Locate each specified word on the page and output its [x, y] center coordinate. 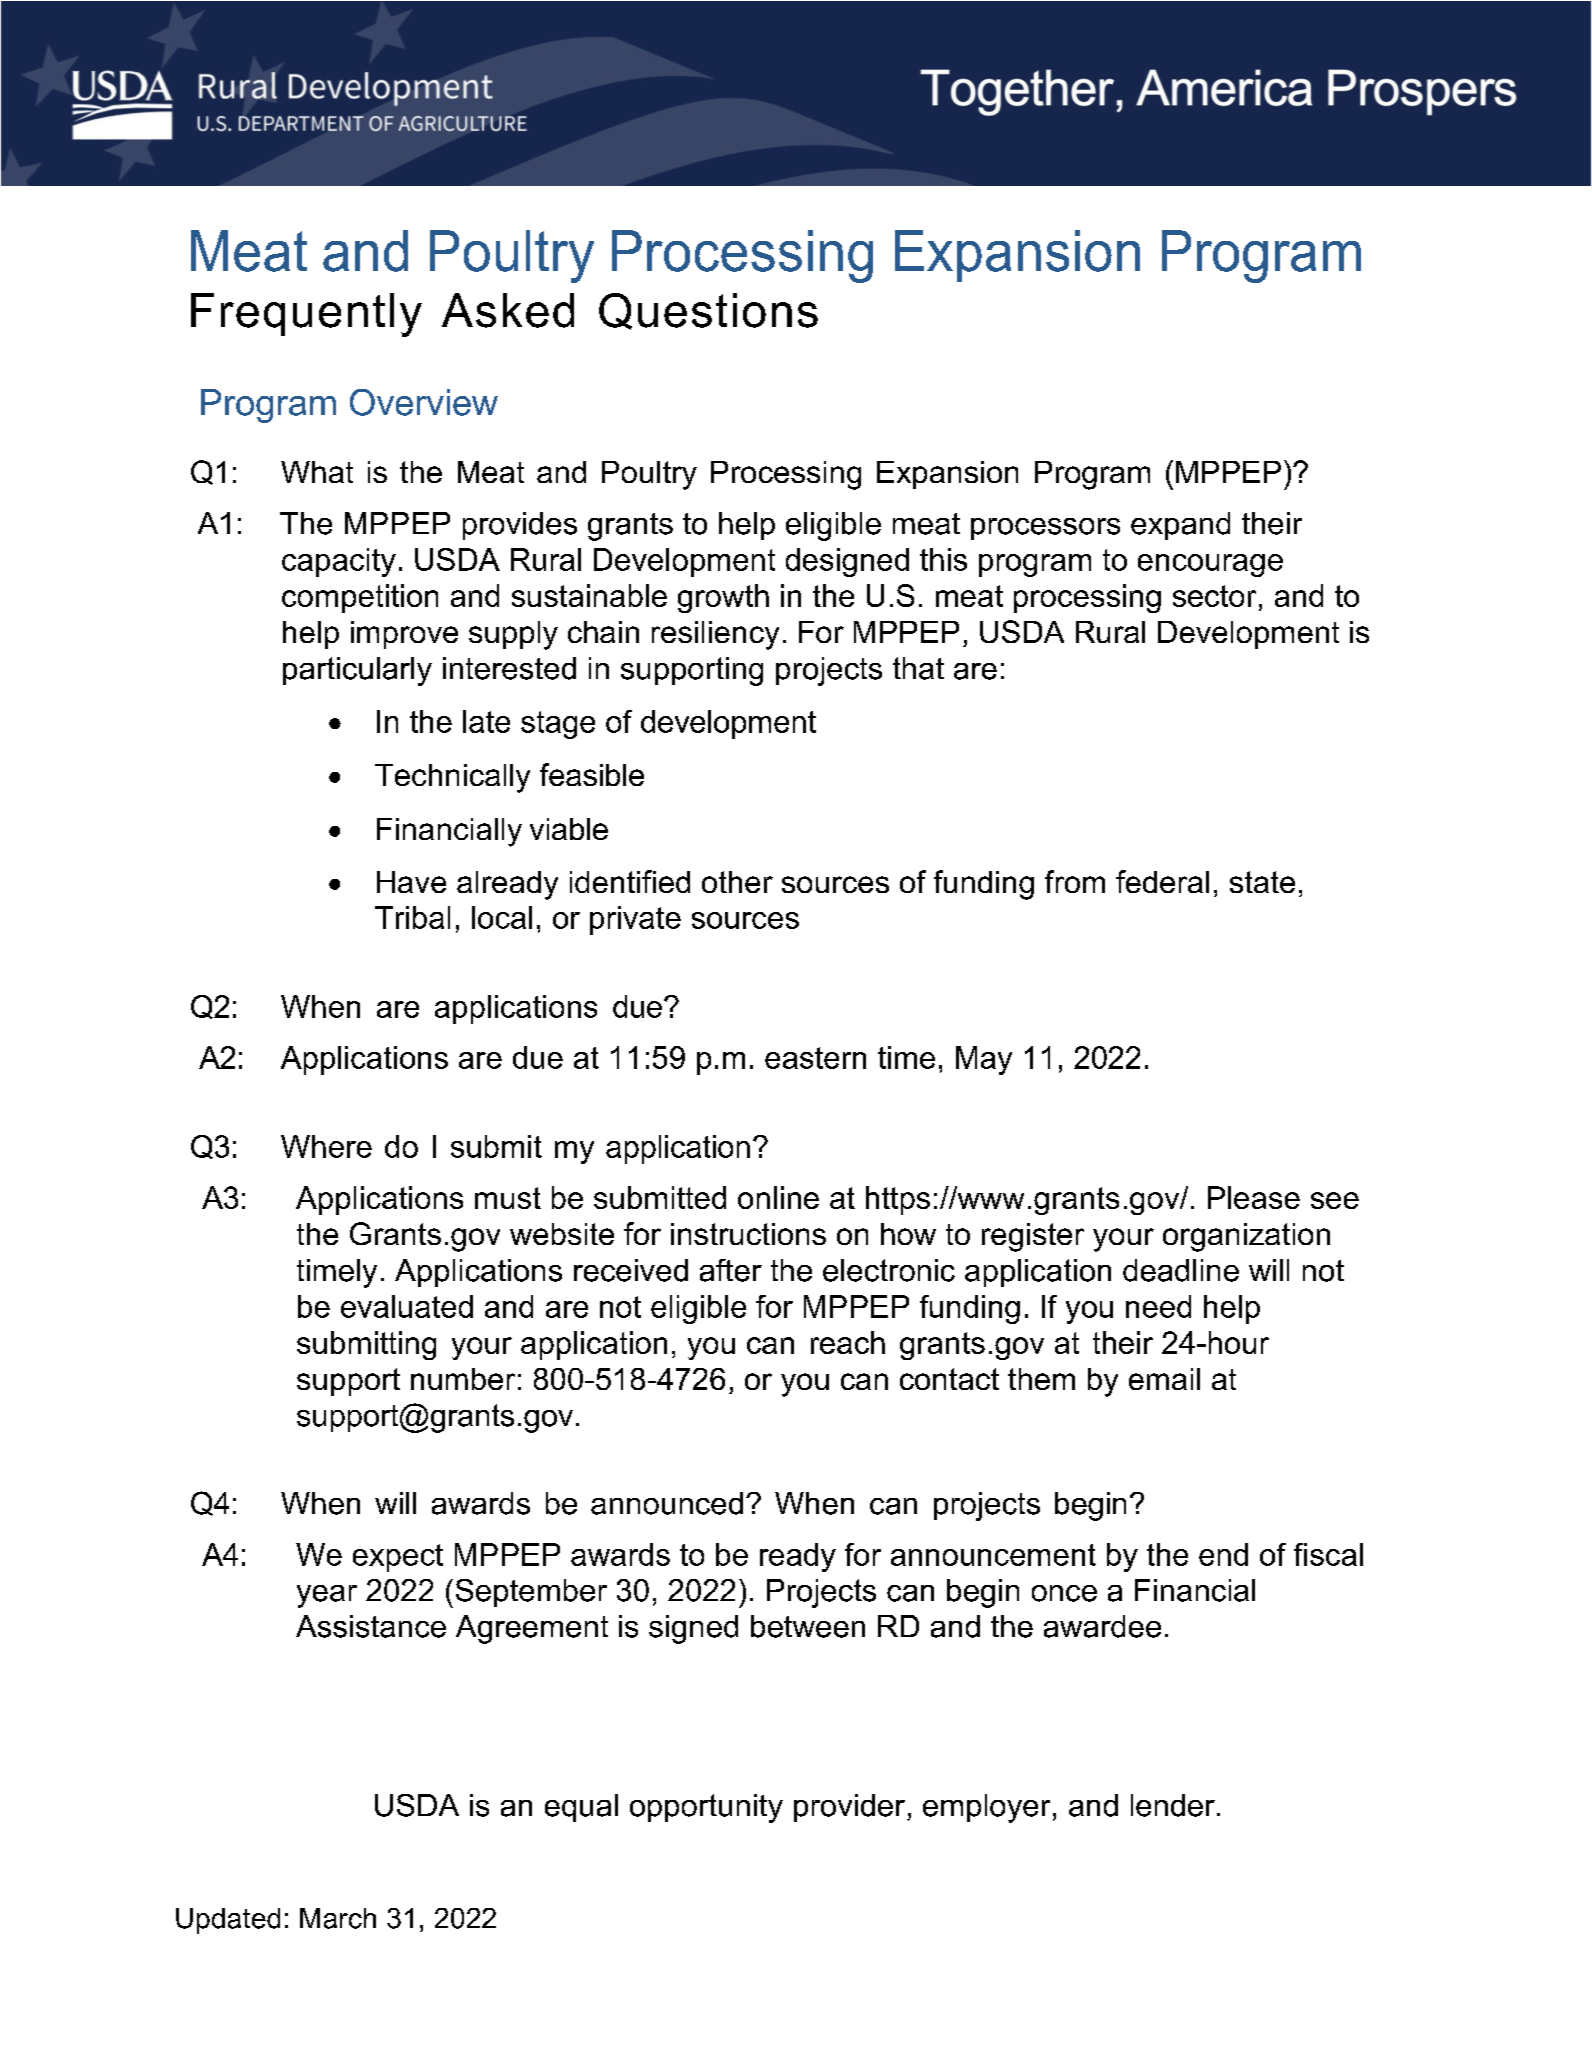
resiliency [715, 635]
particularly [357, 671]
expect [398, 1558]
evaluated [407, 1306]
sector [1214, 596]
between [808, 1626]
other [737, 882]
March [338, 1918]
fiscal [1328, 1554]
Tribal [412, 917]
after [731, 1270]
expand [1180, 526]
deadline [1181, 1270]
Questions [708, 311]
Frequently [306, 315]
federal [1162, 881]
